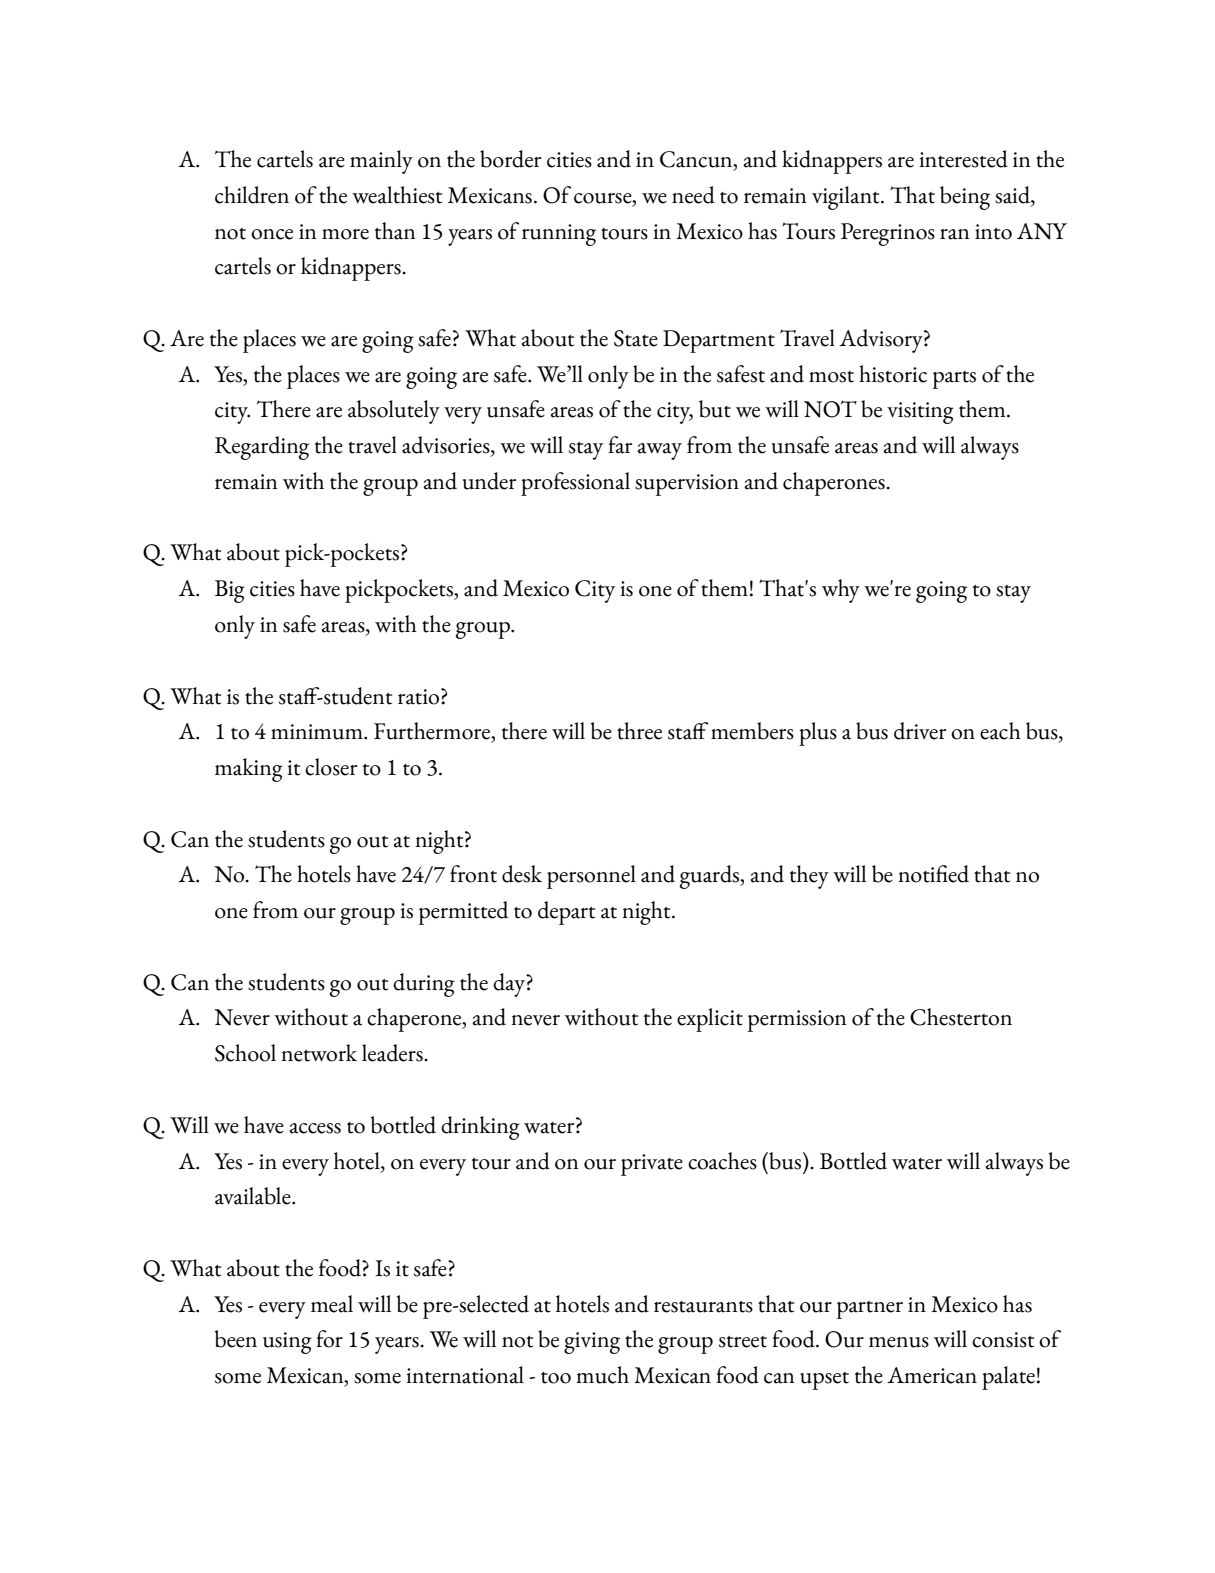 Image resolution: width=1215 pixels, height=1573 pixels. I want to click on for, so click(329, 1339).
